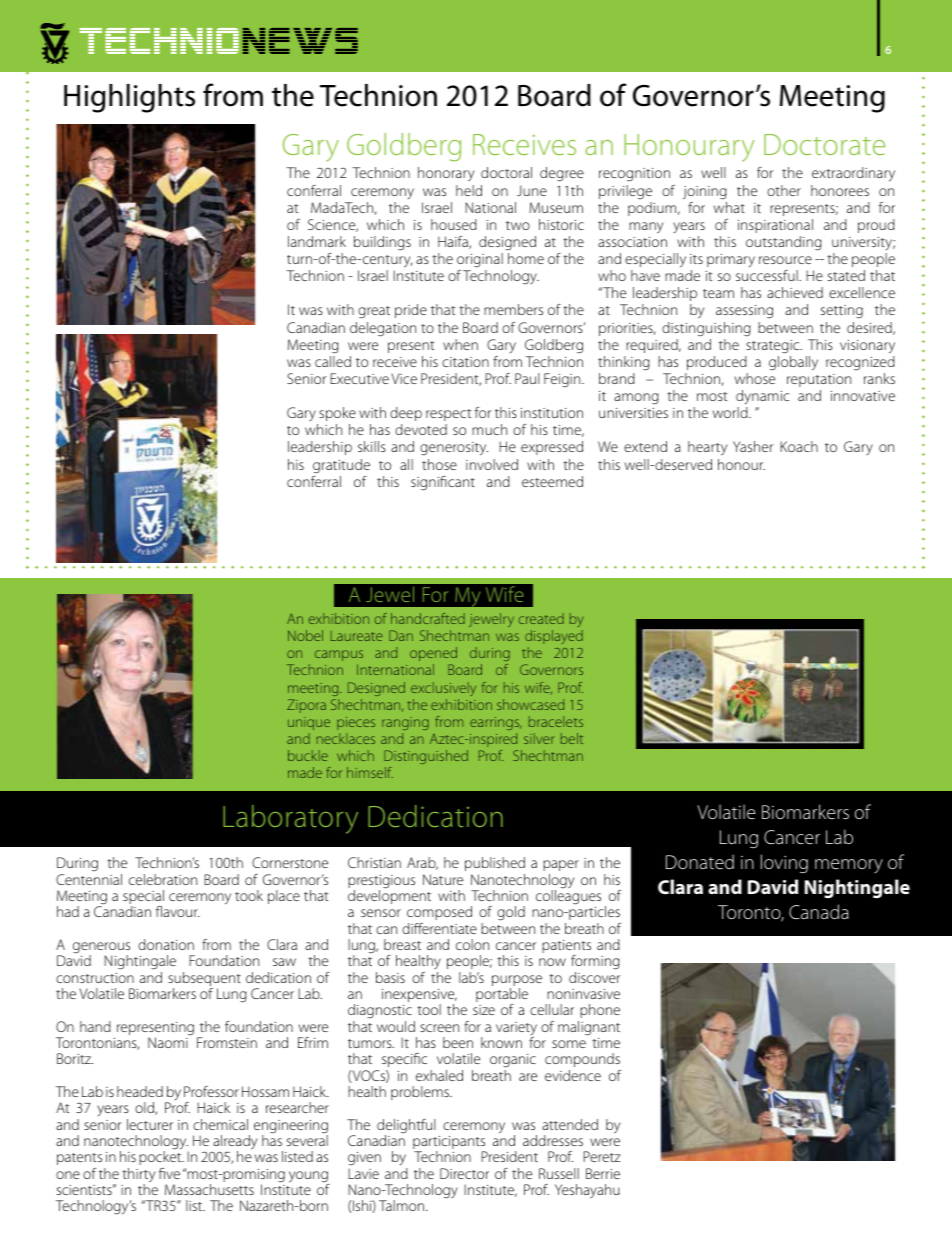 The image size is (952, 1233). What do you see at coordinates (305, 635) in the document?
I see `Nobel` at bounding box center [305, 635].
